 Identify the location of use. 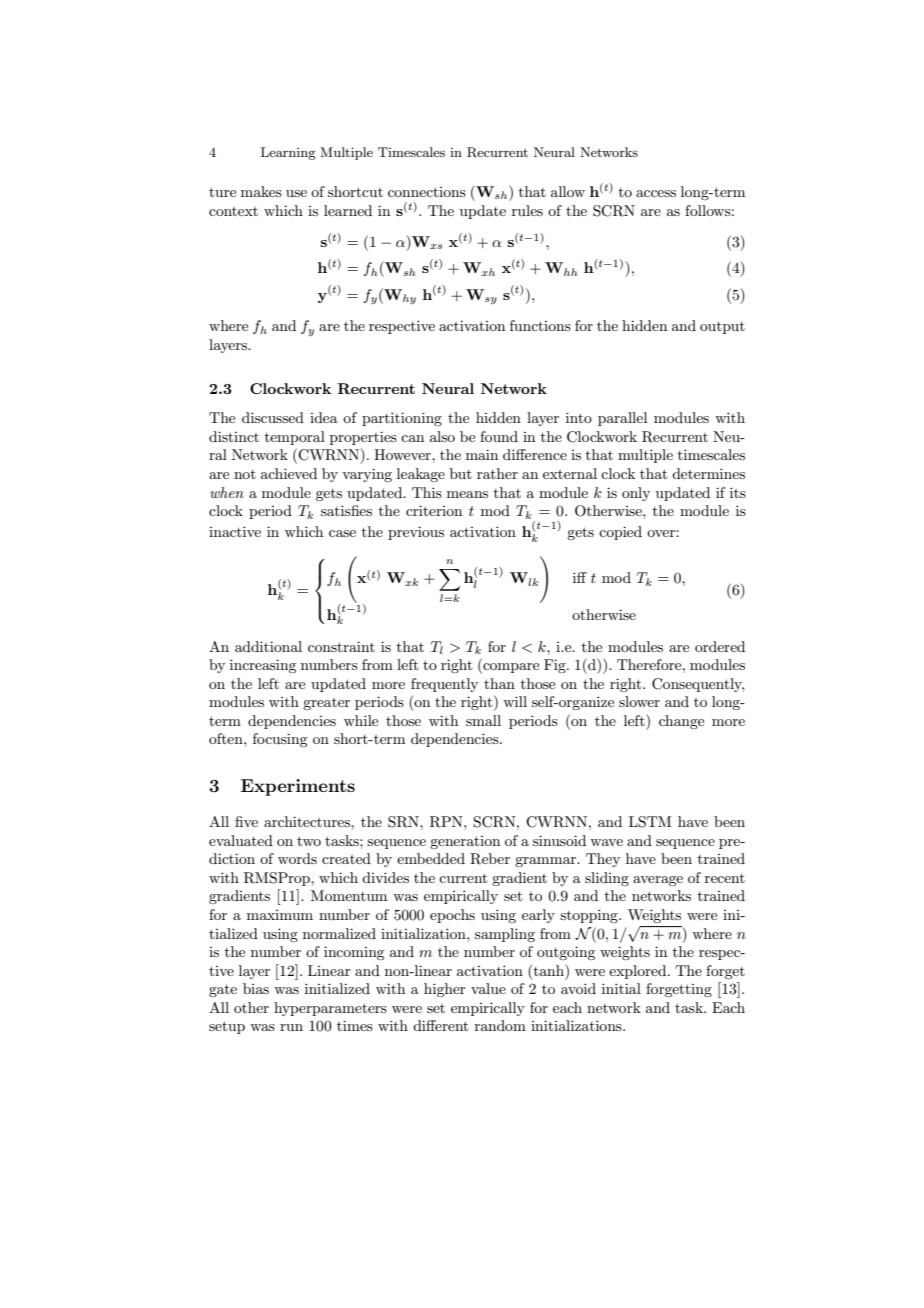
(296, 193).
